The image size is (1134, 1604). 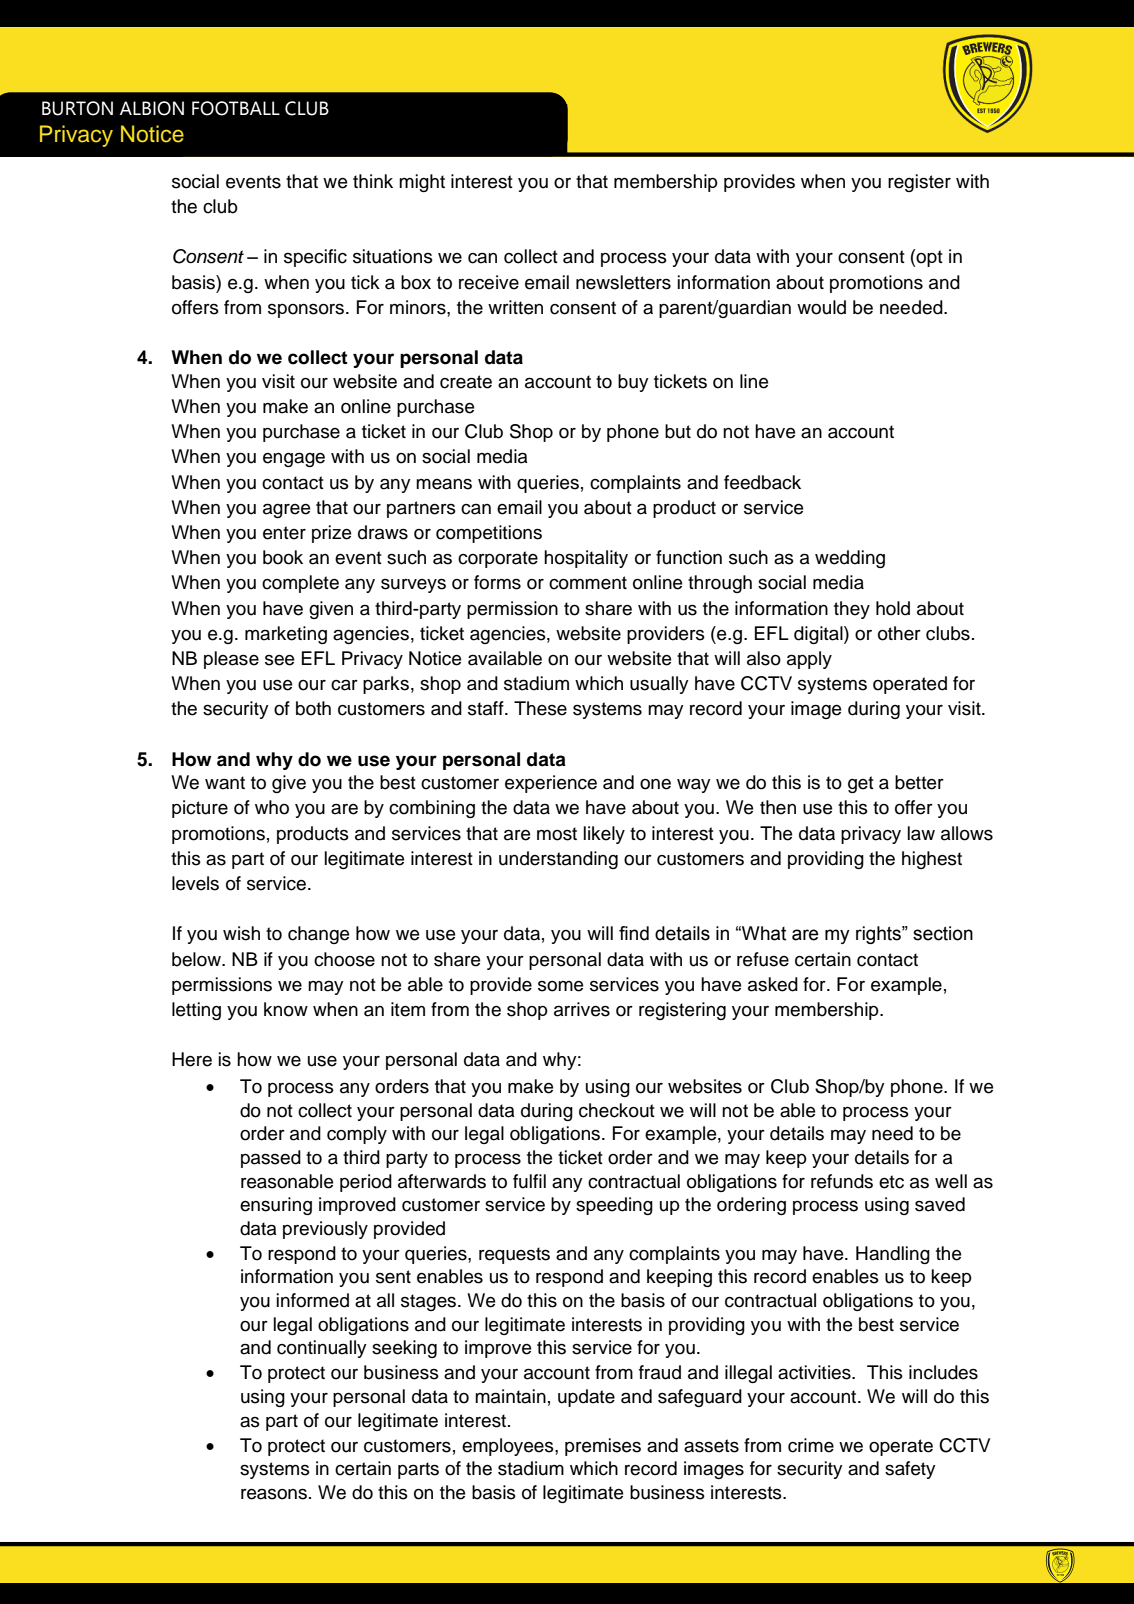 What do you see at coordinates (231, 660) in the page?
I see `please` at bounding box center [231, 660].
